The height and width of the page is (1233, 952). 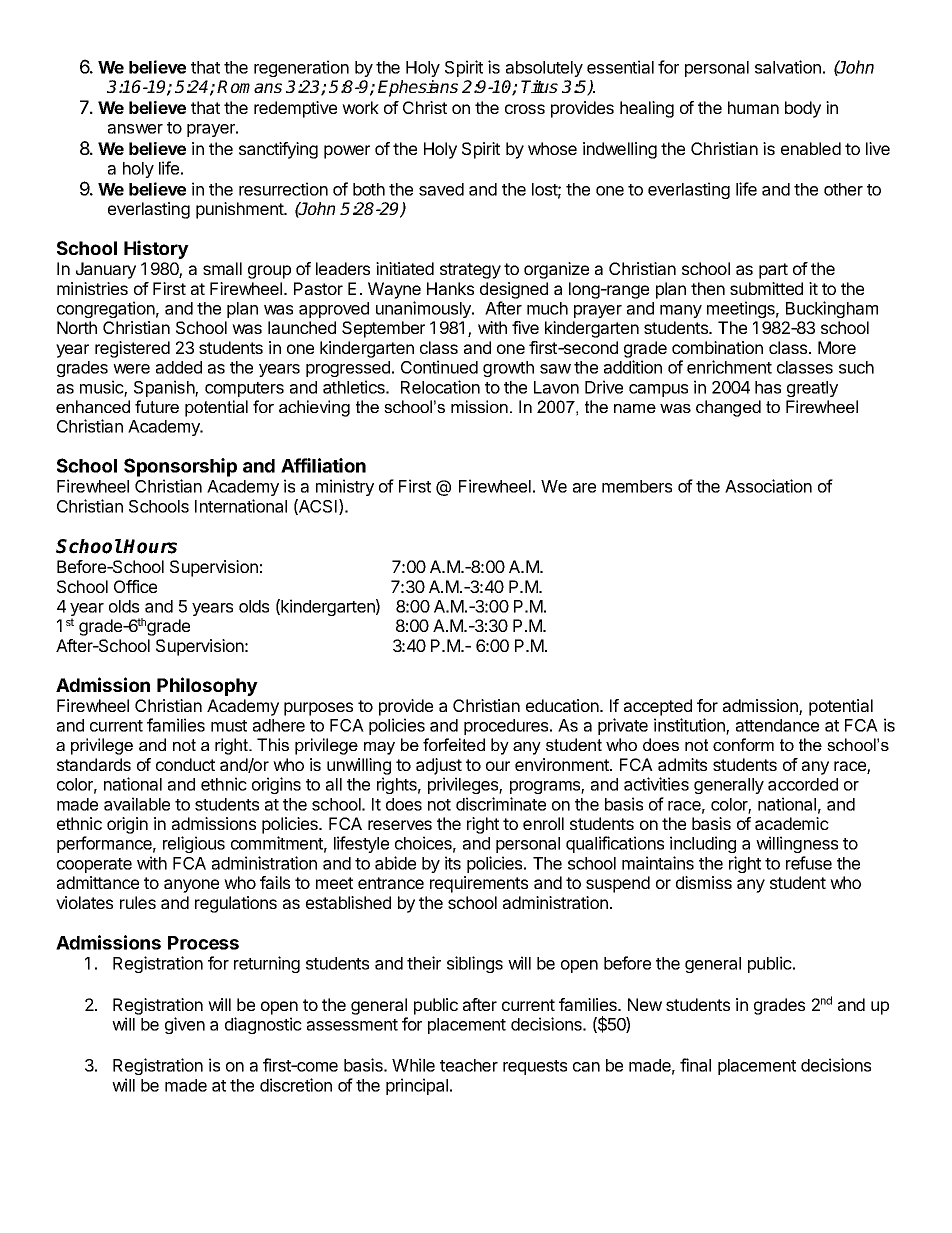 What do you see at coordinates (440, 387) in the page?
I see `Relocation` at bounding box center [440, 387].
